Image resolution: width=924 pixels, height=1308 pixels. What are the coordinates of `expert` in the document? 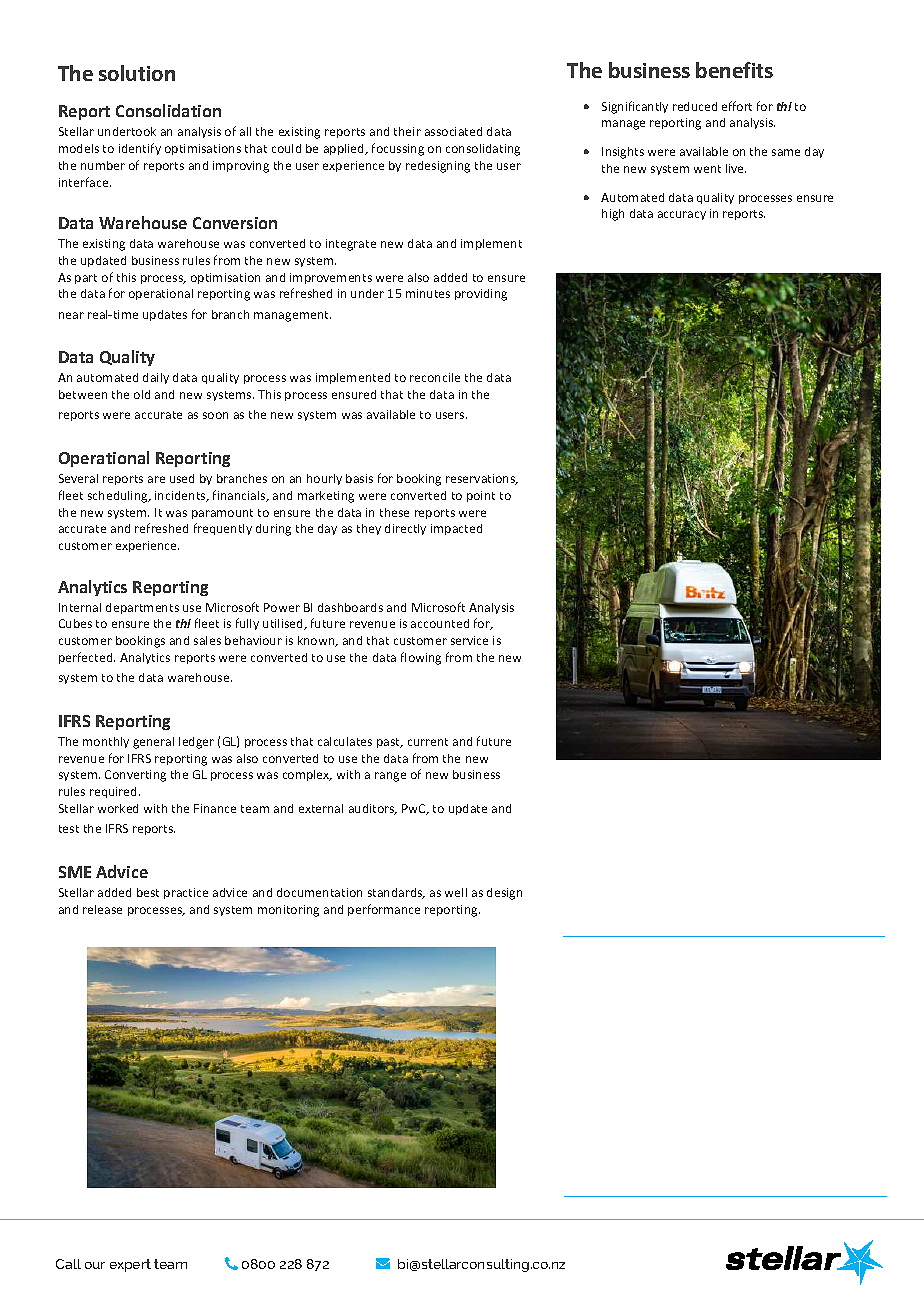 It's located at (130, 1265).
